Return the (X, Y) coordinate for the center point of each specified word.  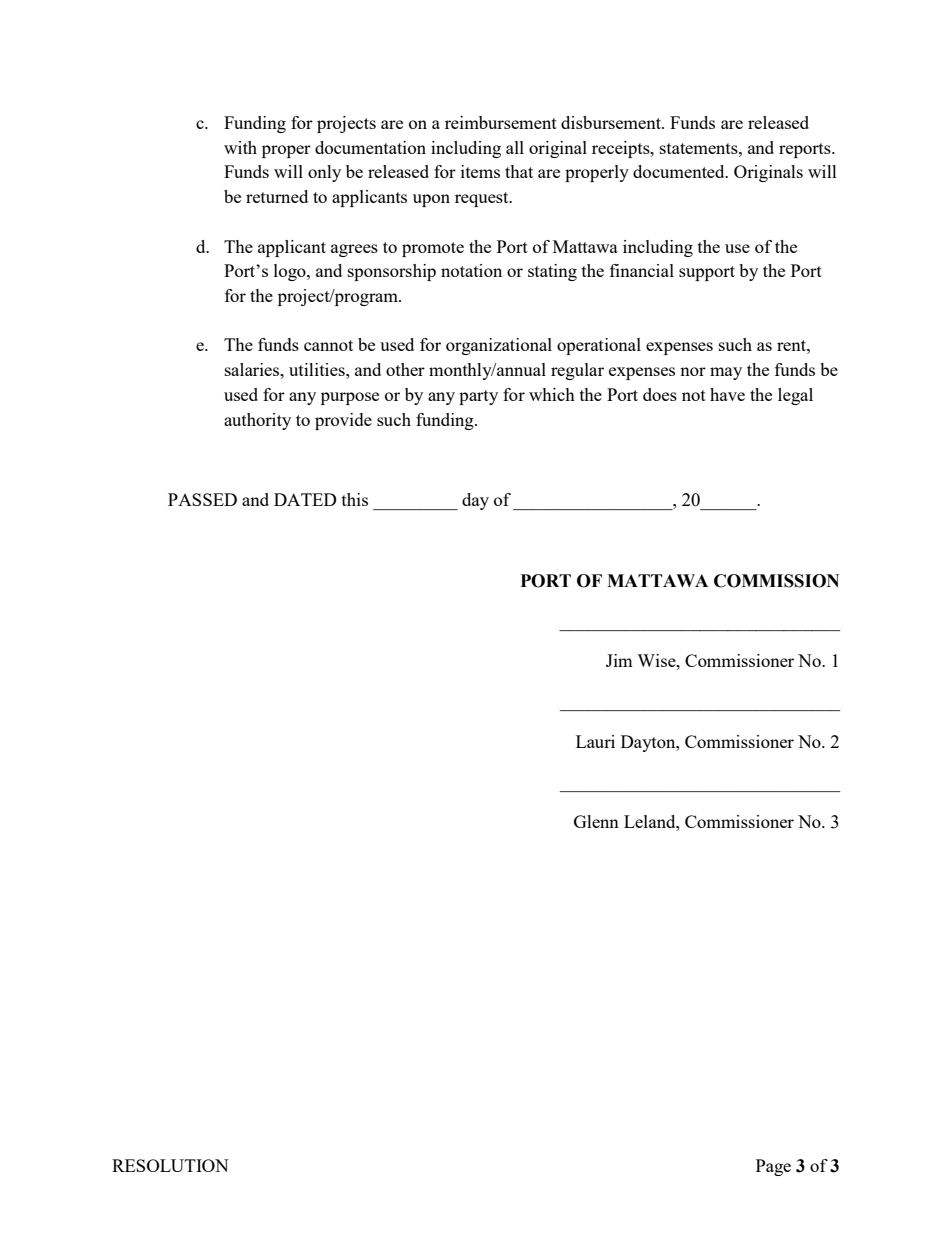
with (240, 147)
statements (700, 148)
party (478, 397)
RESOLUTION (170, 1165)
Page (773, 1167)
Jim (619, 660)
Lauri (595, 741)
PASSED (202, 499)
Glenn (596, 821)
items (480, 171)
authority (257, 421)
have (727, 394)
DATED (305, 499)
